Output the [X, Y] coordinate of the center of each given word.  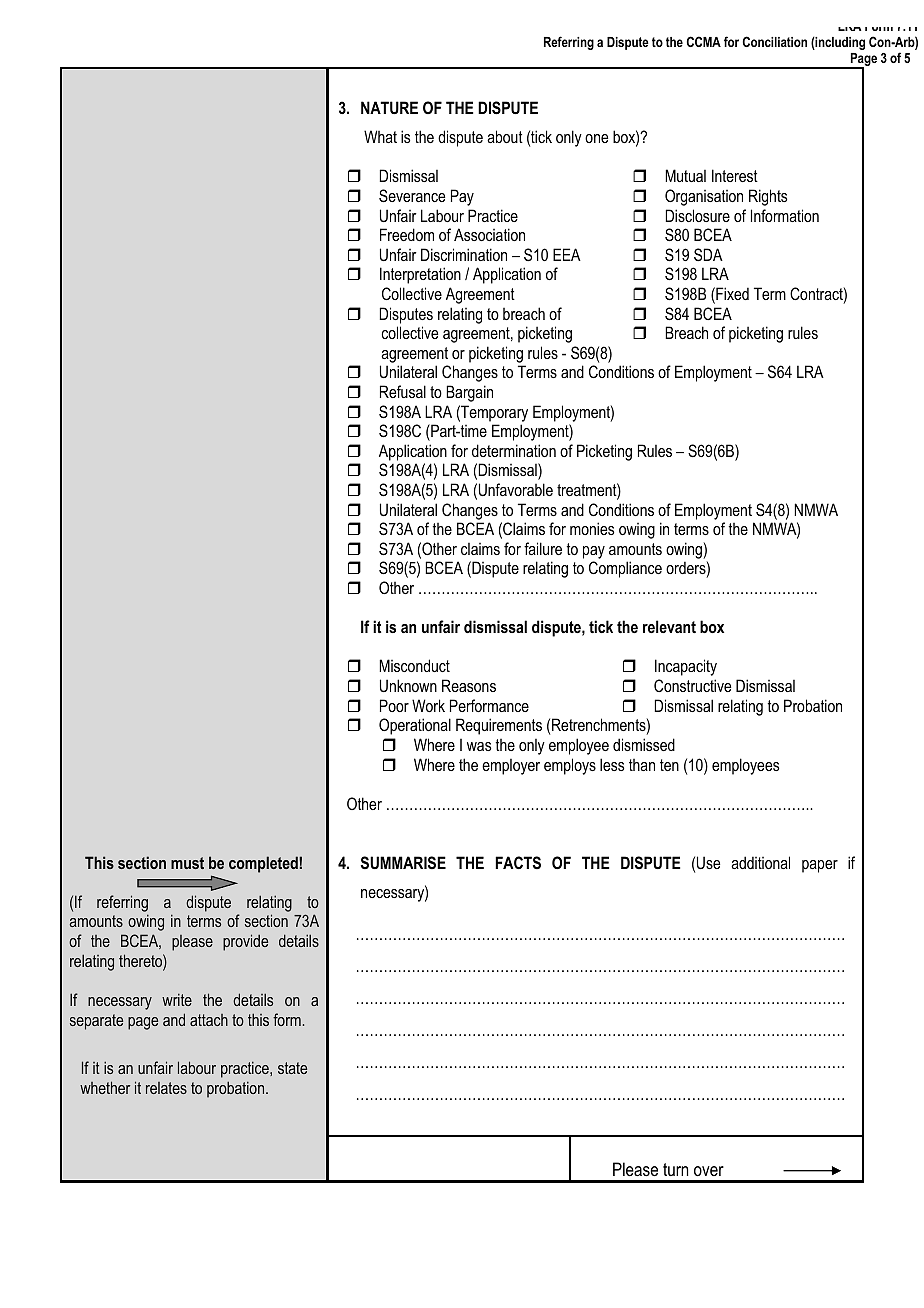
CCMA [704, 41]
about [505, 136]
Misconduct [414, 665]
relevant [669, 626]
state [292, 1068]
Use [708, 862]
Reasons [469, 685]
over [709, 1171]
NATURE [389, 107]
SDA [708, 254]
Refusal [403, 391]
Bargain [469, 393]
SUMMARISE [403, 862]
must [187, 863]
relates [166, 1088]
